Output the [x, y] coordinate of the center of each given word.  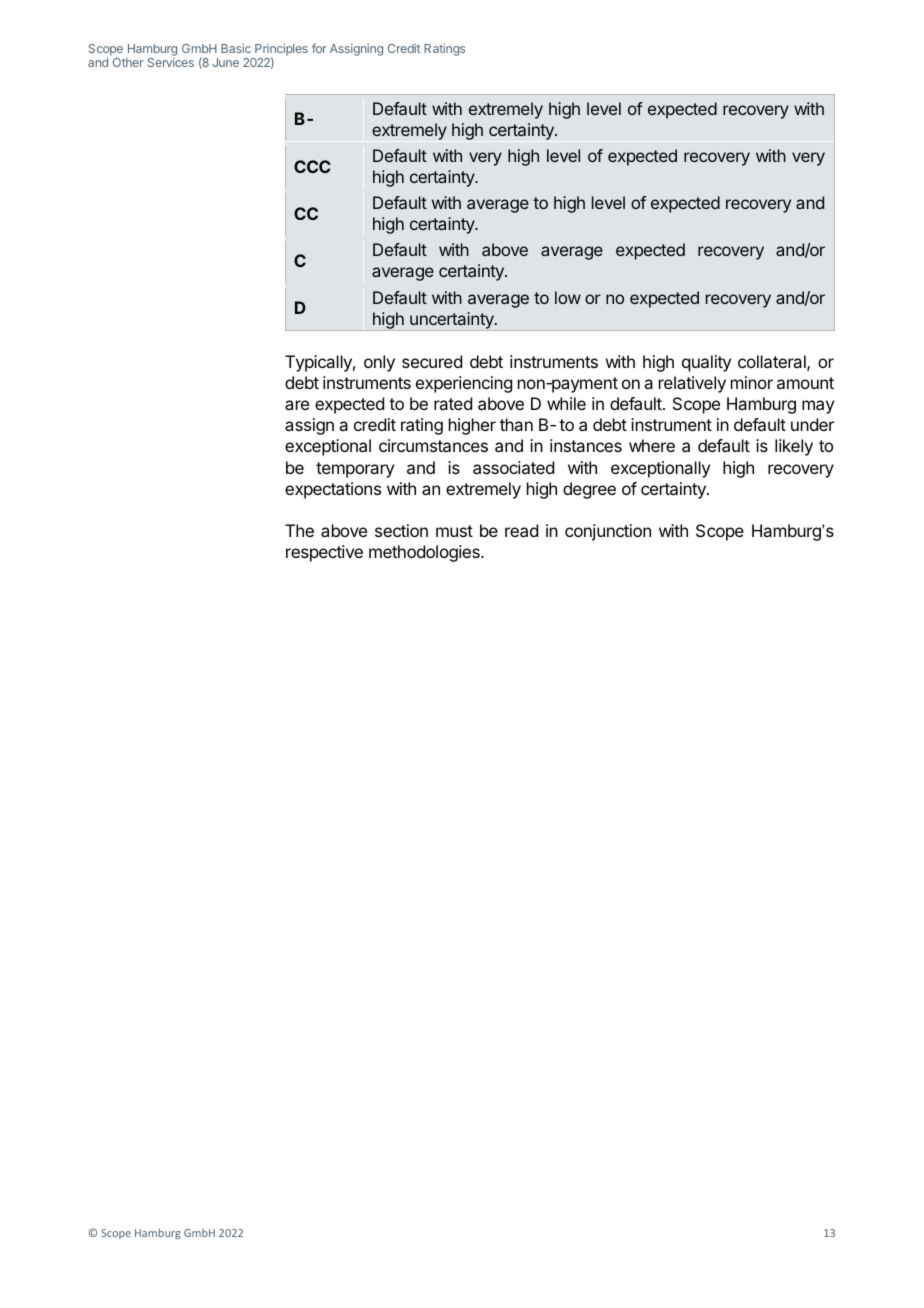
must [454, 531]
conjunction [608, 532]
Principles [280, 51]
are [297, 405]
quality [706, 363]
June [225, 62]
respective [324, 553]
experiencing [464, 384]
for [319, 48]
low [568, 297]
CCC [312, 166]
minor [752, 382]
